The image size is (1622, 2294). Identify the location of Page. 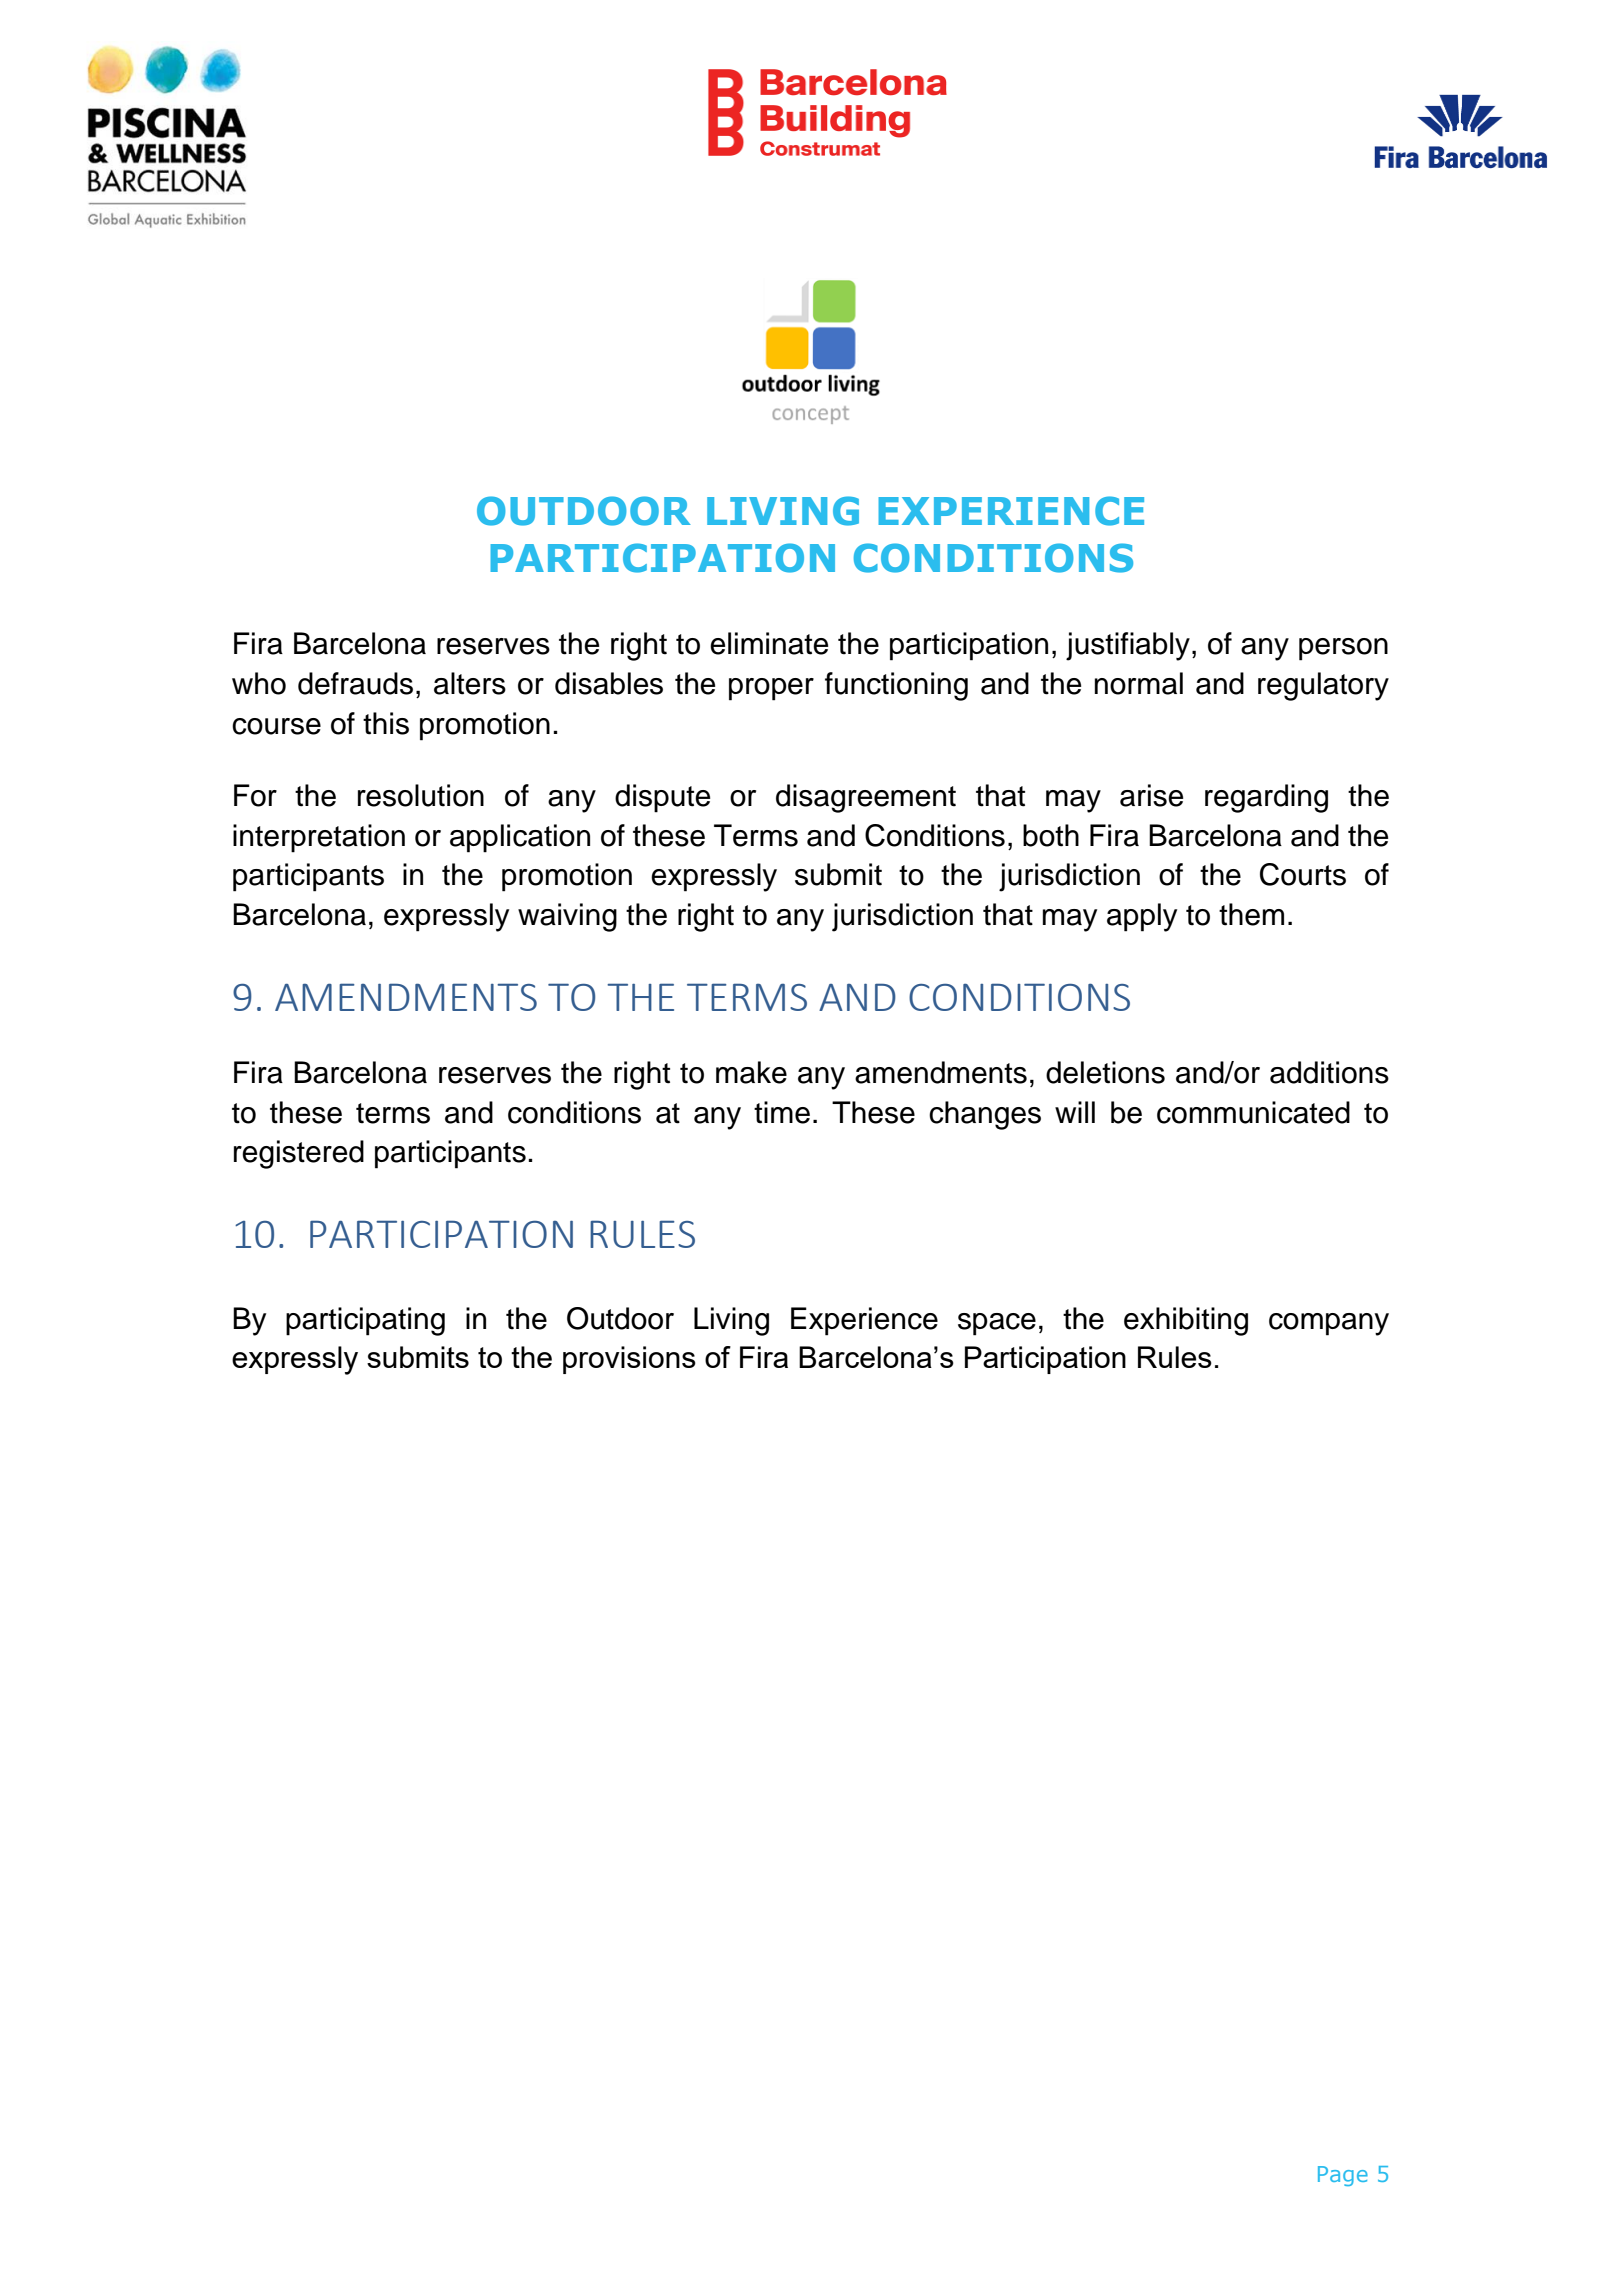
(1343, 2176).
